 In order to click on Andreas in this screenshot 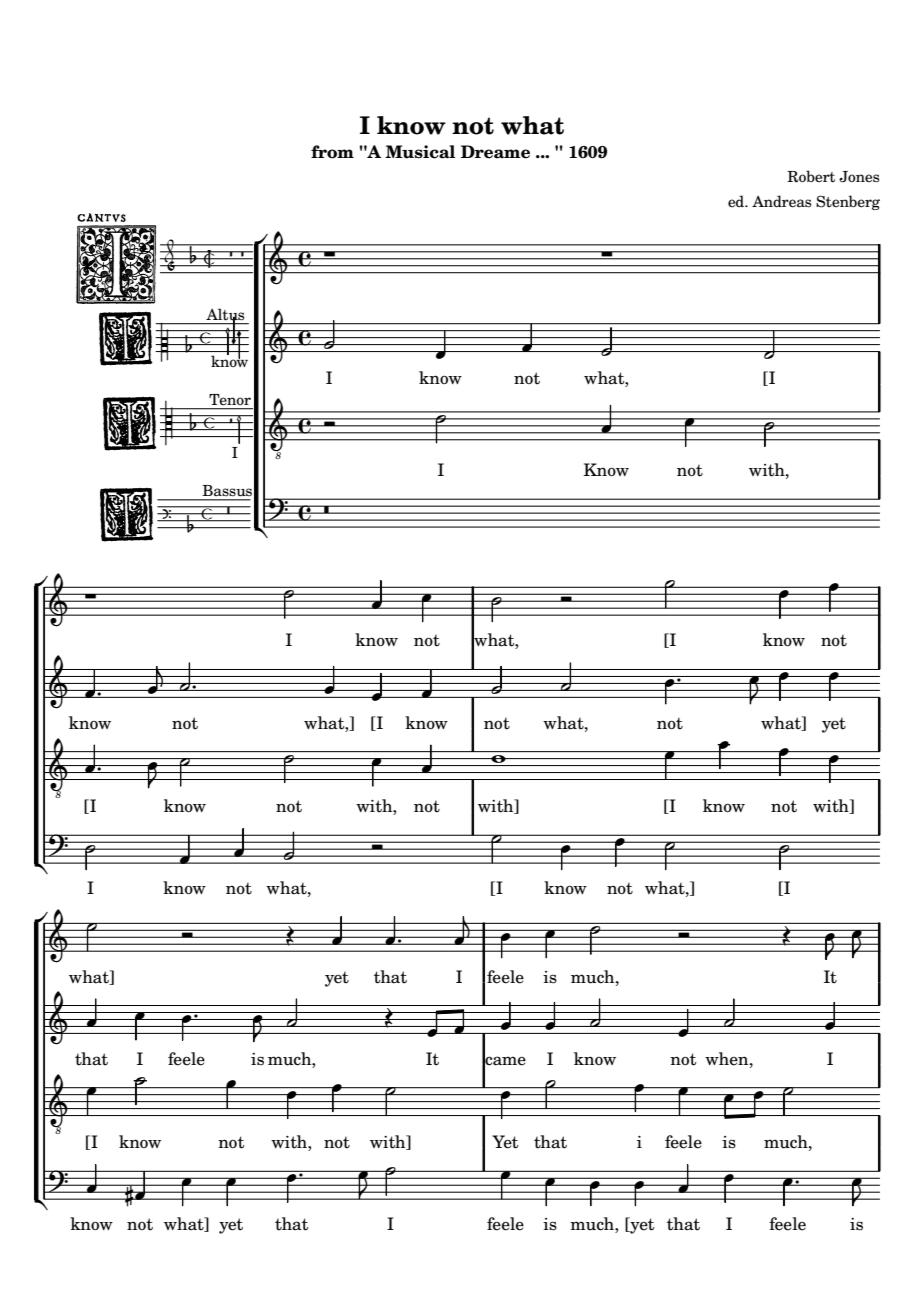, I will do `click(781, 201)`.
